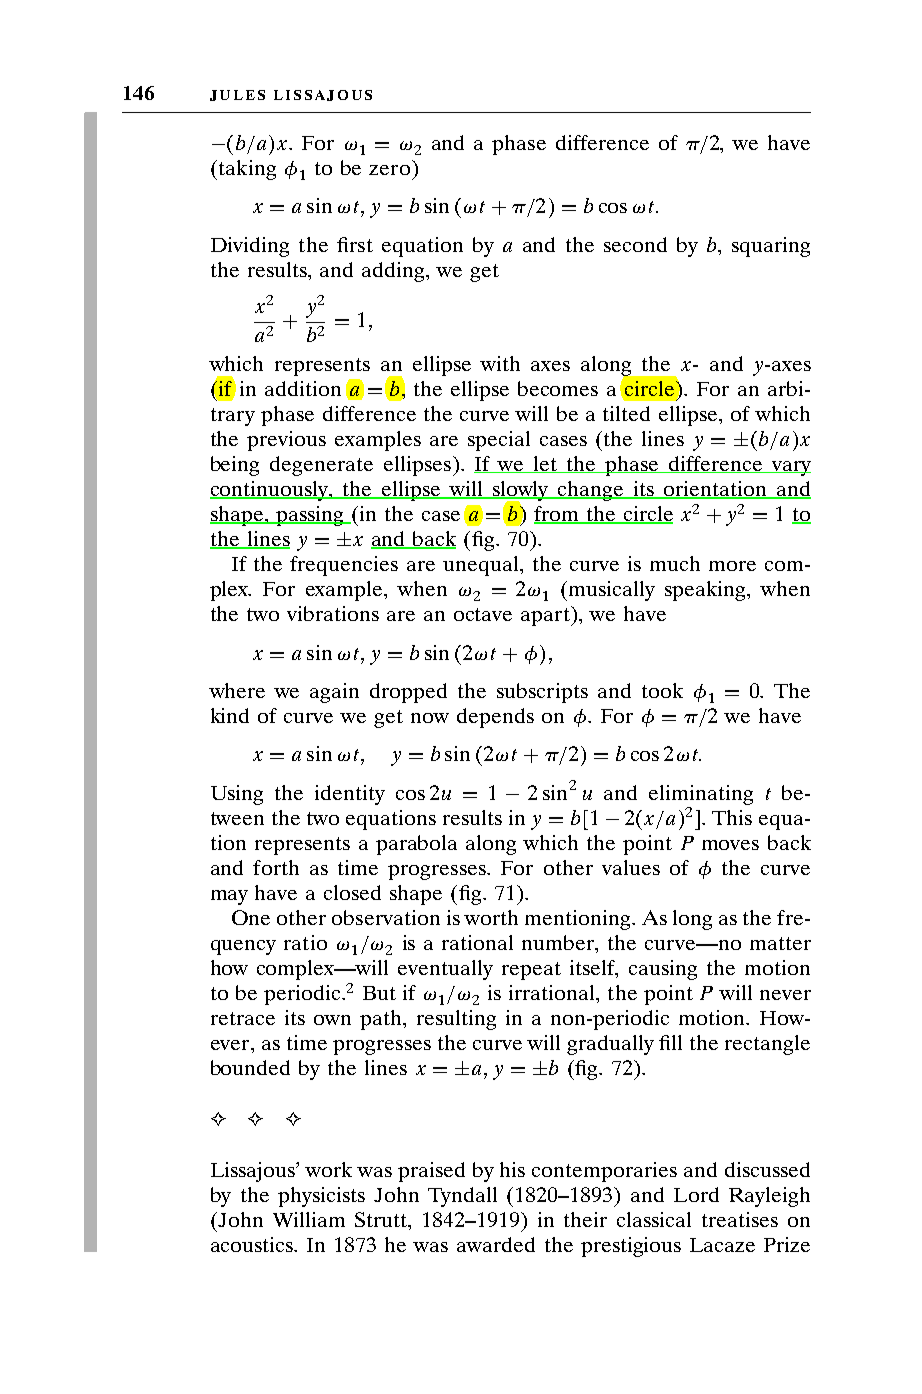 This image has height=1394, width=922. I want to click on squaring, so click(771, 247).
